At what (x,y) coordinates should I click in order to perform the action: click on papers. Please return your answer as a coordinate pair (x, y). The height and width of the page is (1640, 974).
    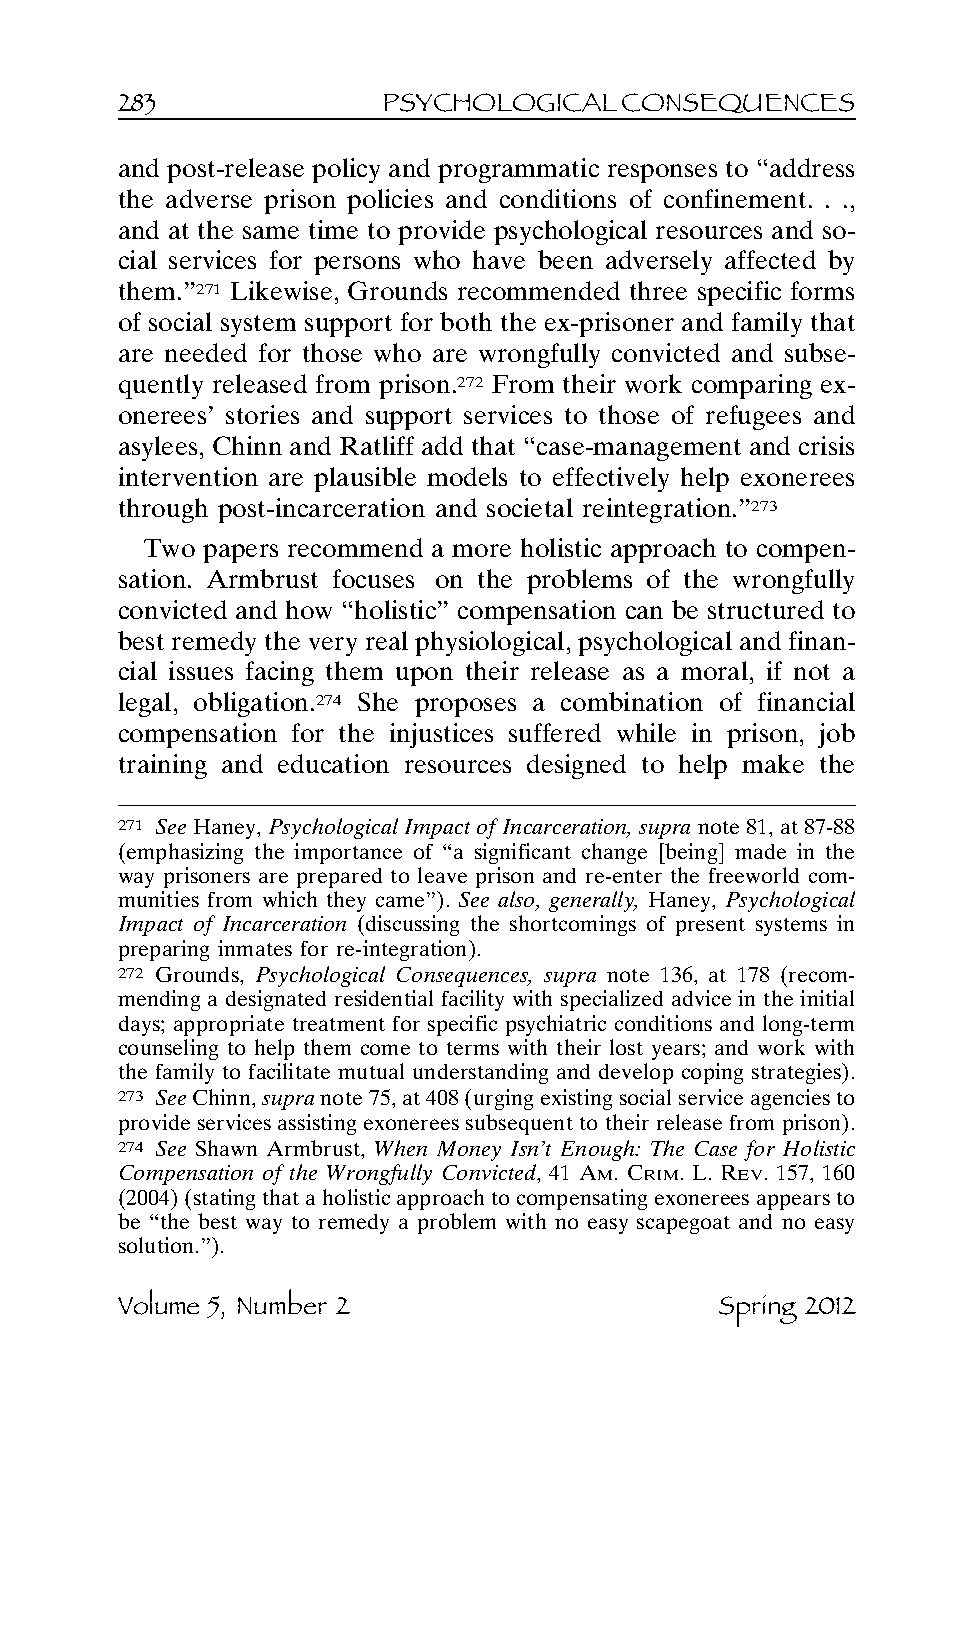
    Looking at the image, I should click on (240, 553).
